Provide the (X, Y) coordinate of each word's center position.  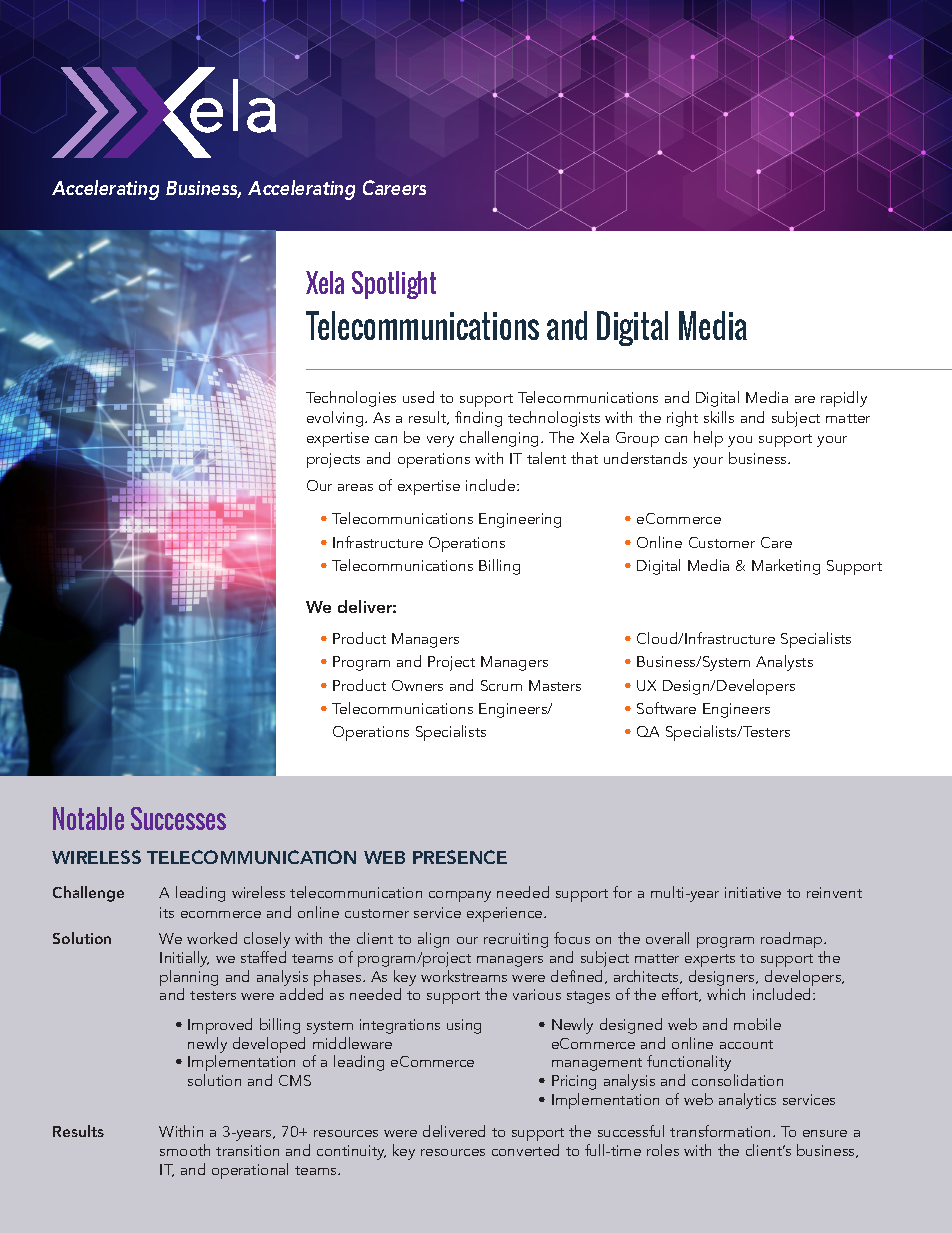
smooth (185, 1150)
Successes (178, 818)
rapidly (844, 399)
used (418, 397)
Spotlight (394, 285)
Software (666, 708)
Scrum (501, 685)
